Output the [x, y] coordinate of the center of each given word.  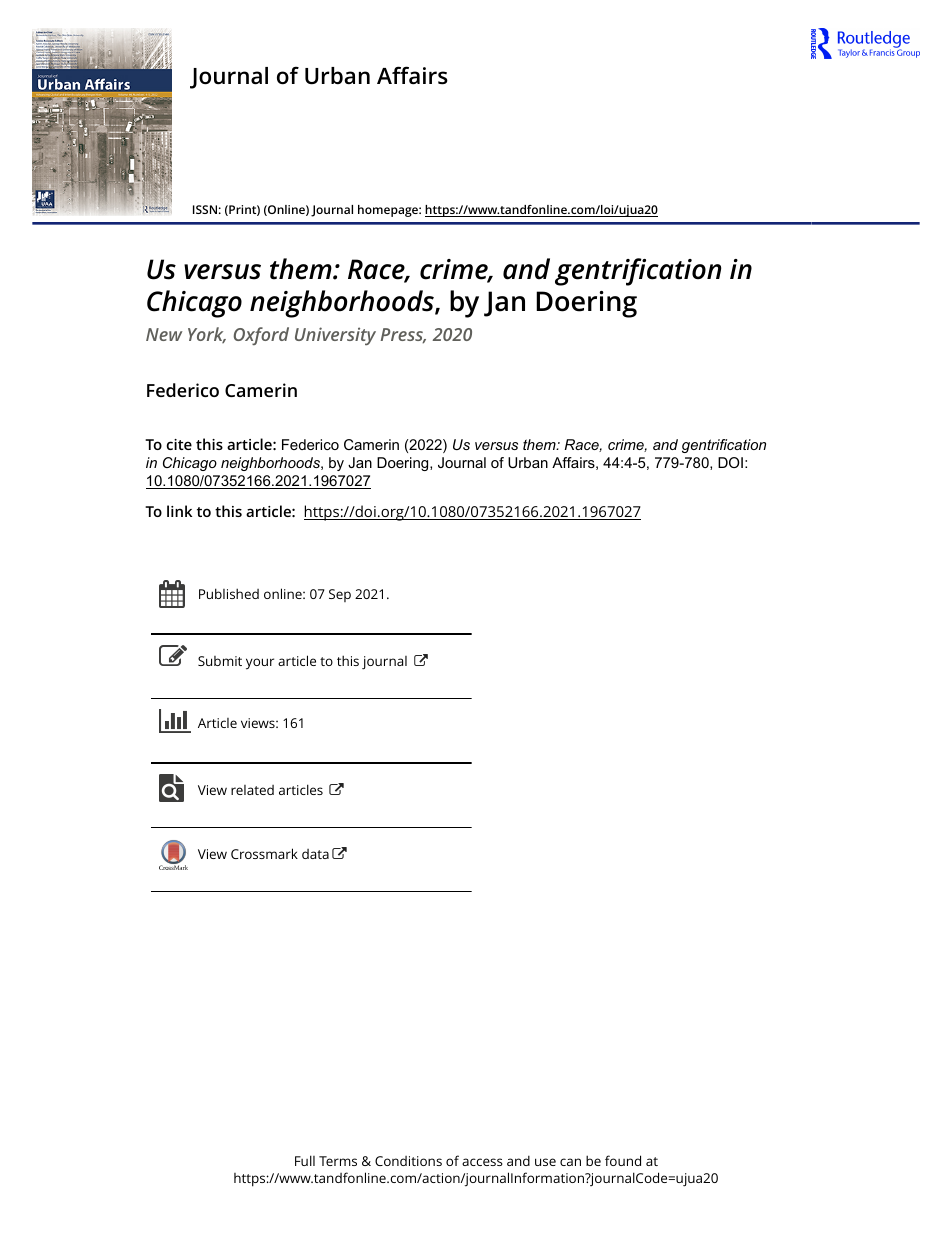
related [252, 790]
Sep [340, 595]
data [315, 854]
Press [403, 336]
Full [305, 1160]
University [335, 336]
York [207, 335]
